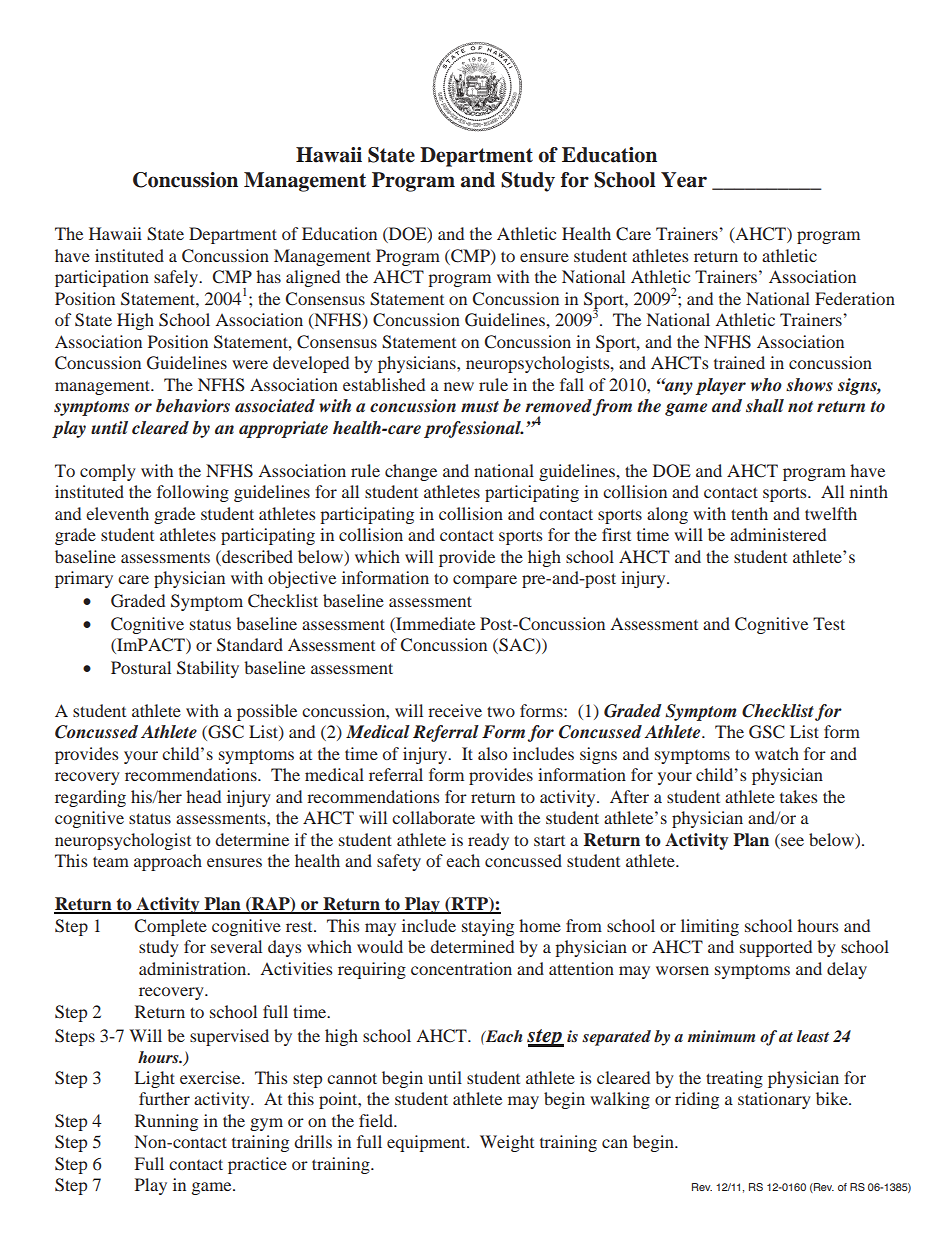 The image size is (952, 1233). I want to click on staying, so click(488, 927).
